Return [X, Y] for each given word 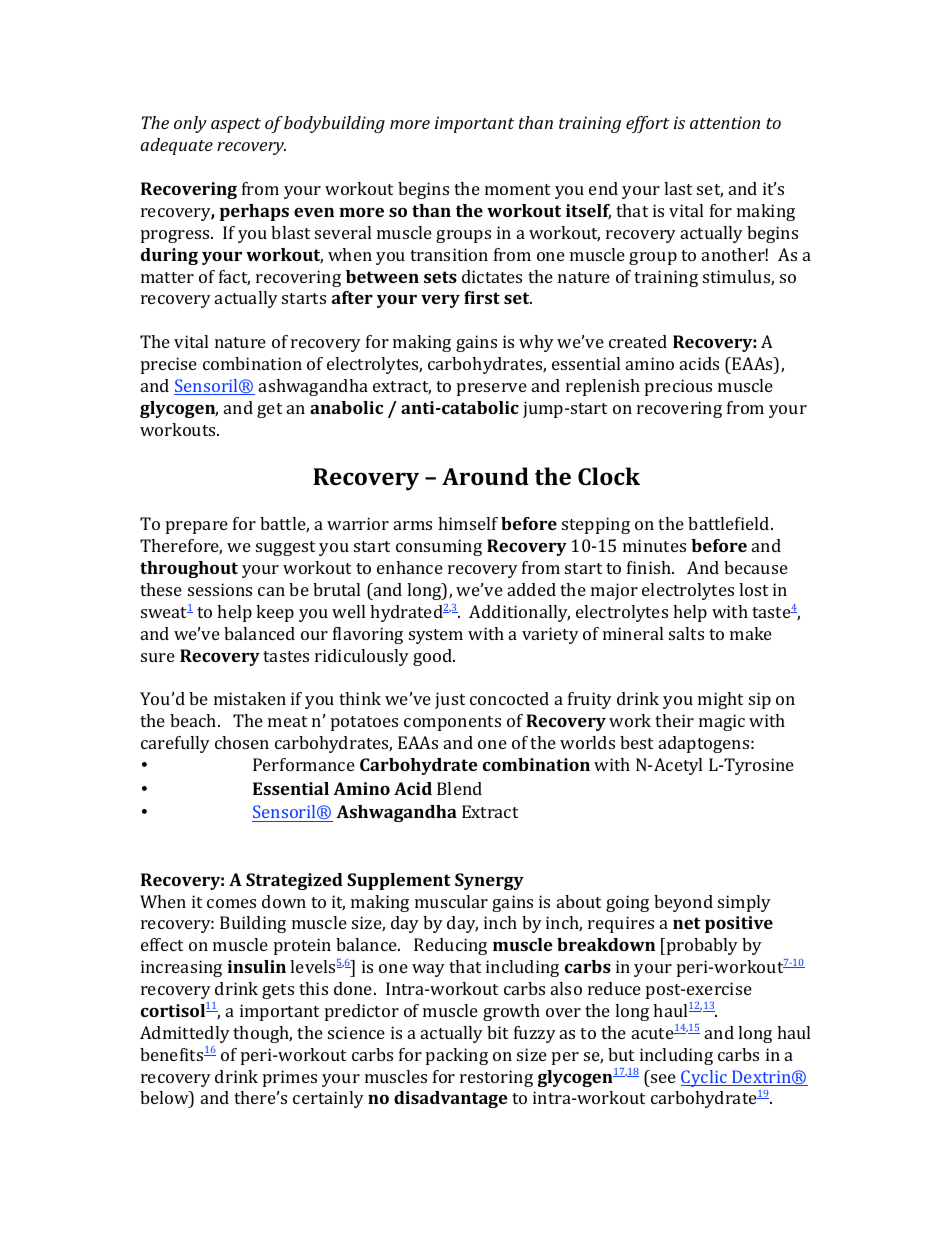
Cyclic [705, 1078]
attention [725, 122]
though [262, 1034]
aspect [236, 125]
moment [517, 189]
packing [457, 1056]
